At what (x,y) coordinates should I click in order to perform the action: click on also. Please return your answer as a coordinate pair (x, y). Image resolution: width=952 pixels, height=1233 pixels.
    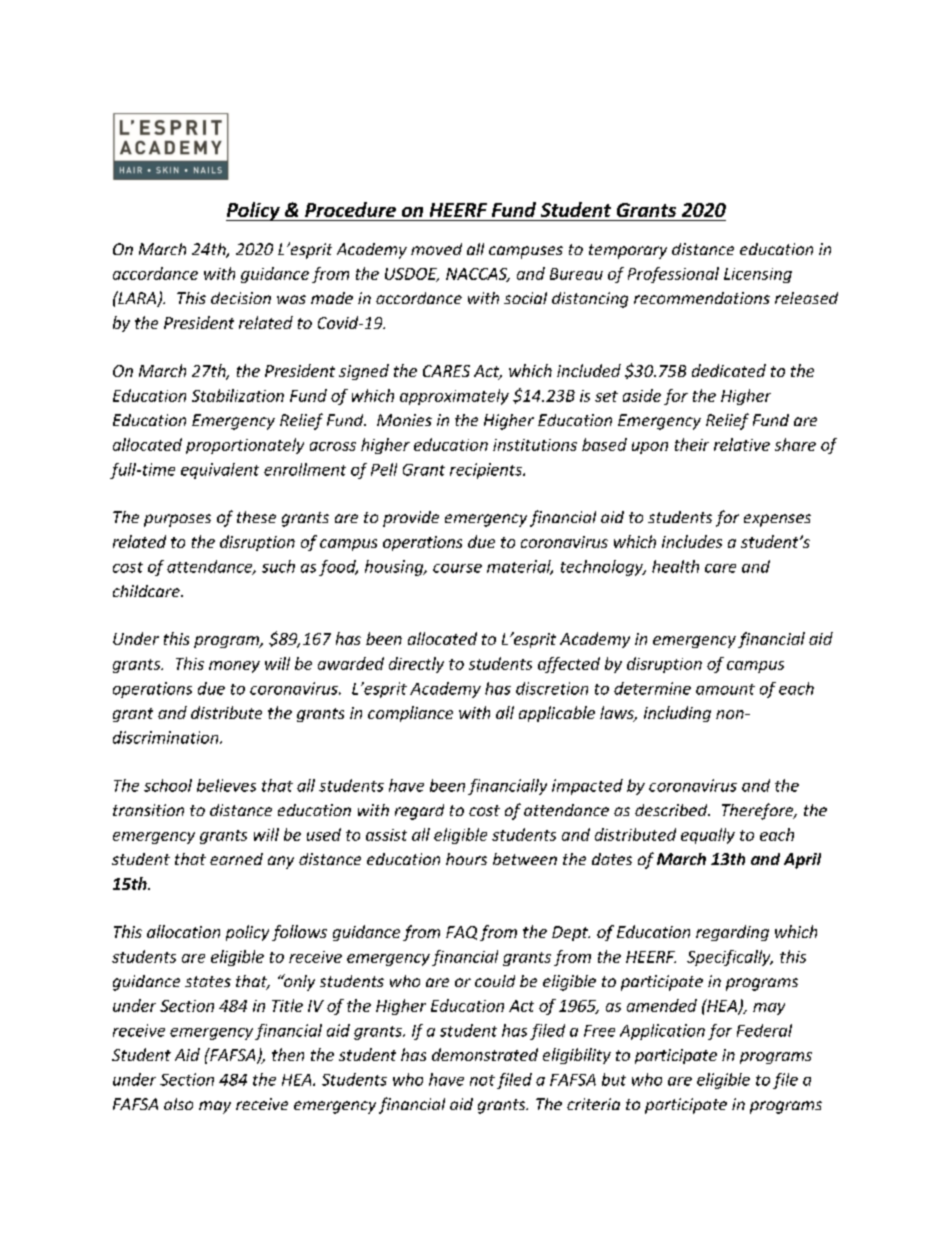
    Looking at the image, I should click on (178, 1104).
